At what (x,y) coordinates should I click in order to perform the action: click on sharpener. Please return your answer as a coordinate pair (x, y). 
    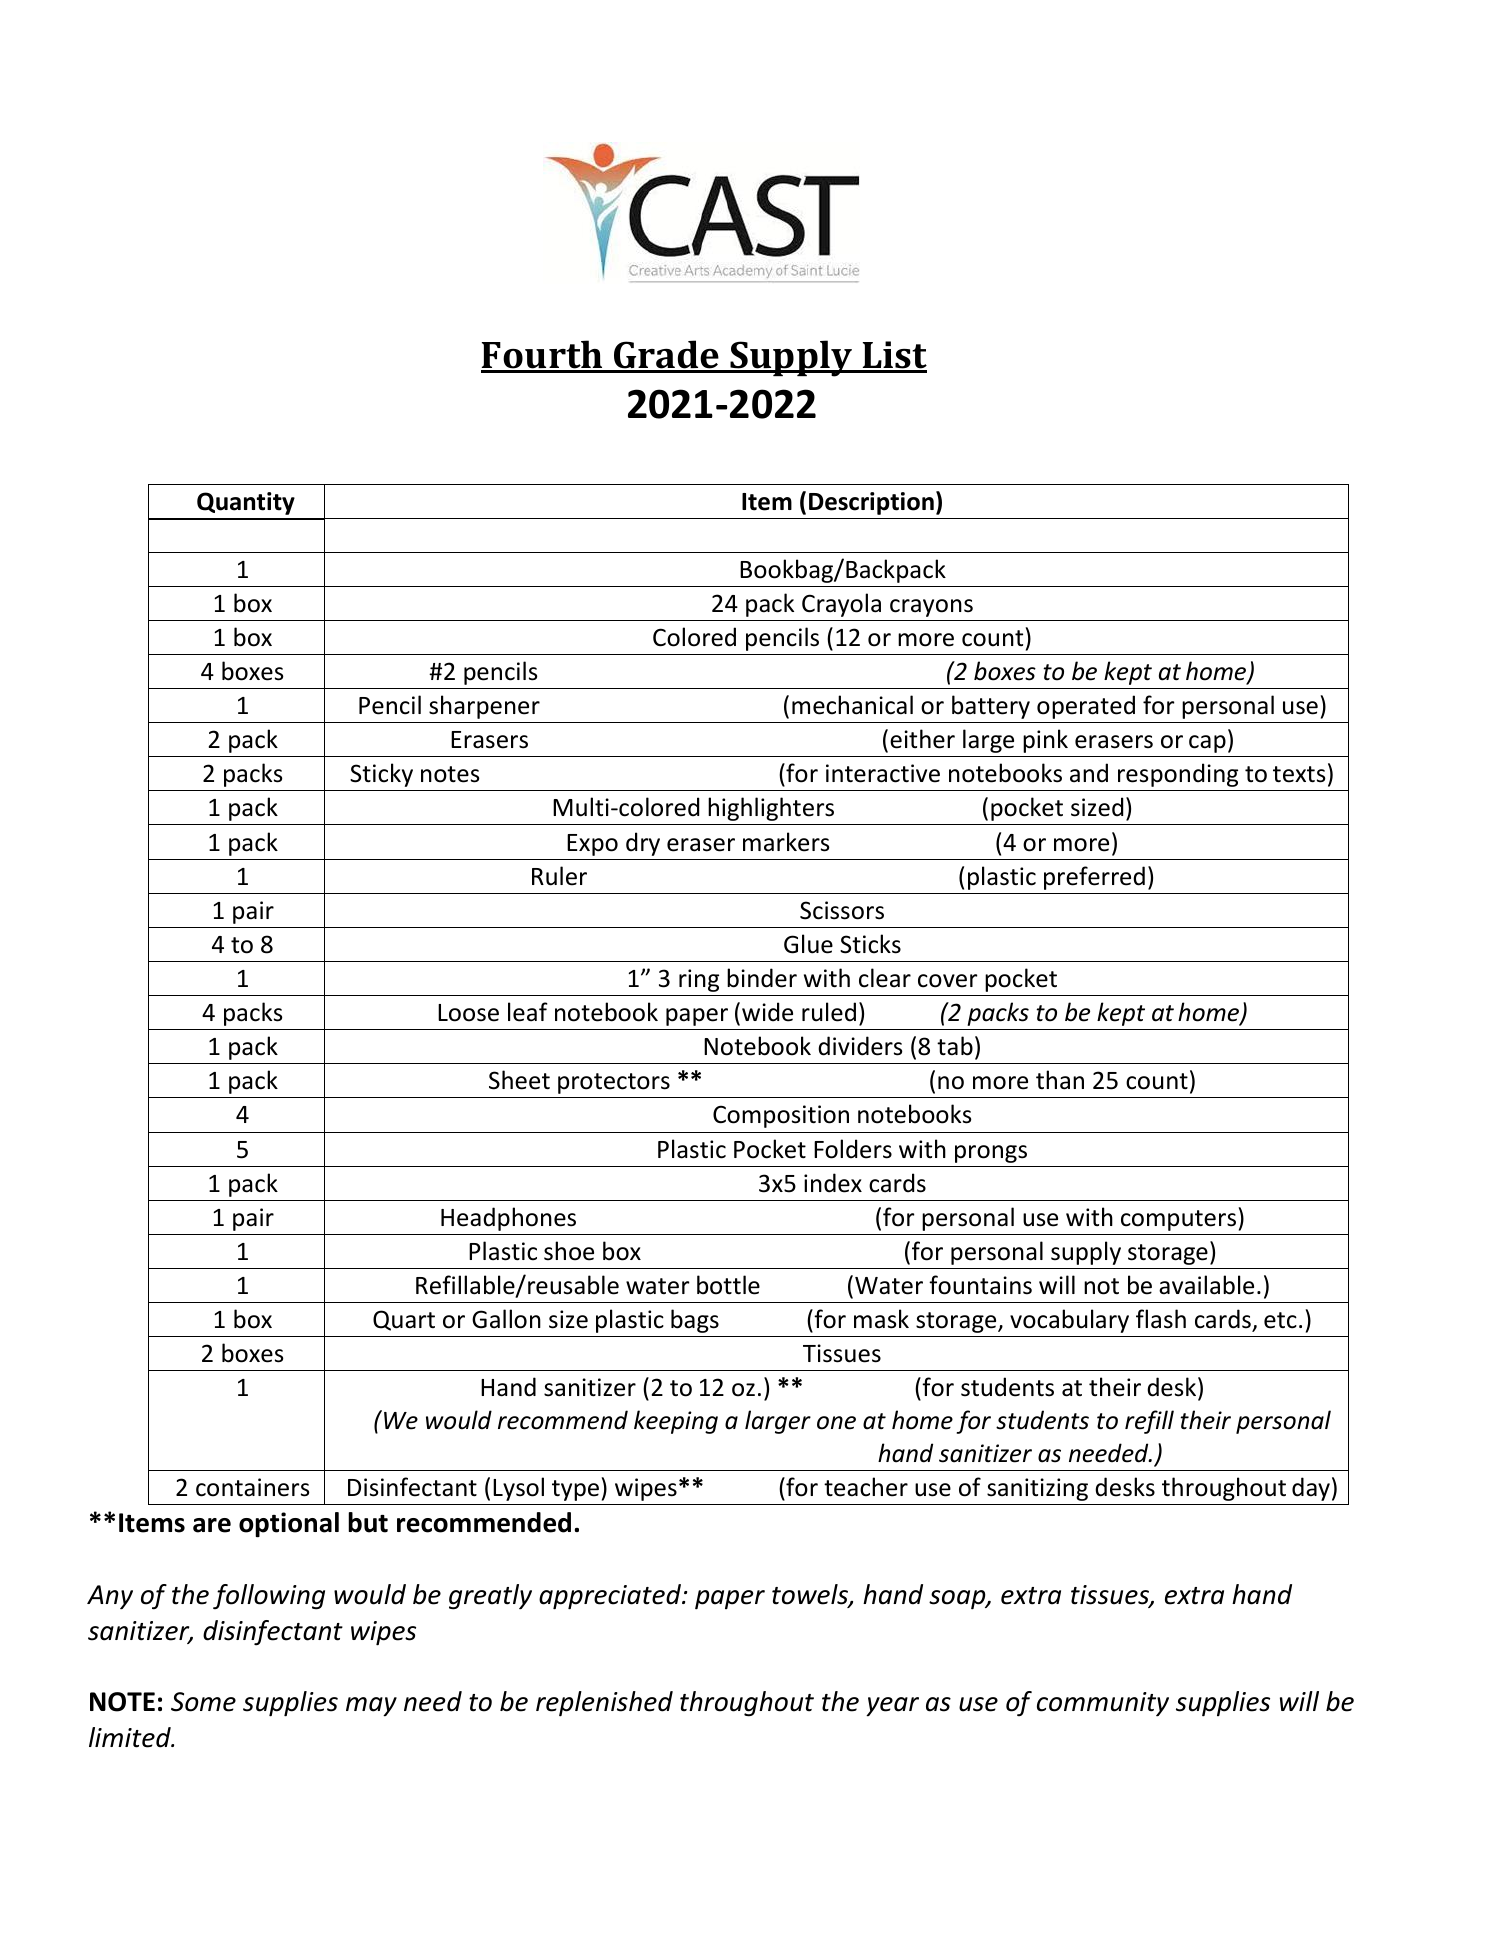
    Looking at the image, I should click on (484, 707).
